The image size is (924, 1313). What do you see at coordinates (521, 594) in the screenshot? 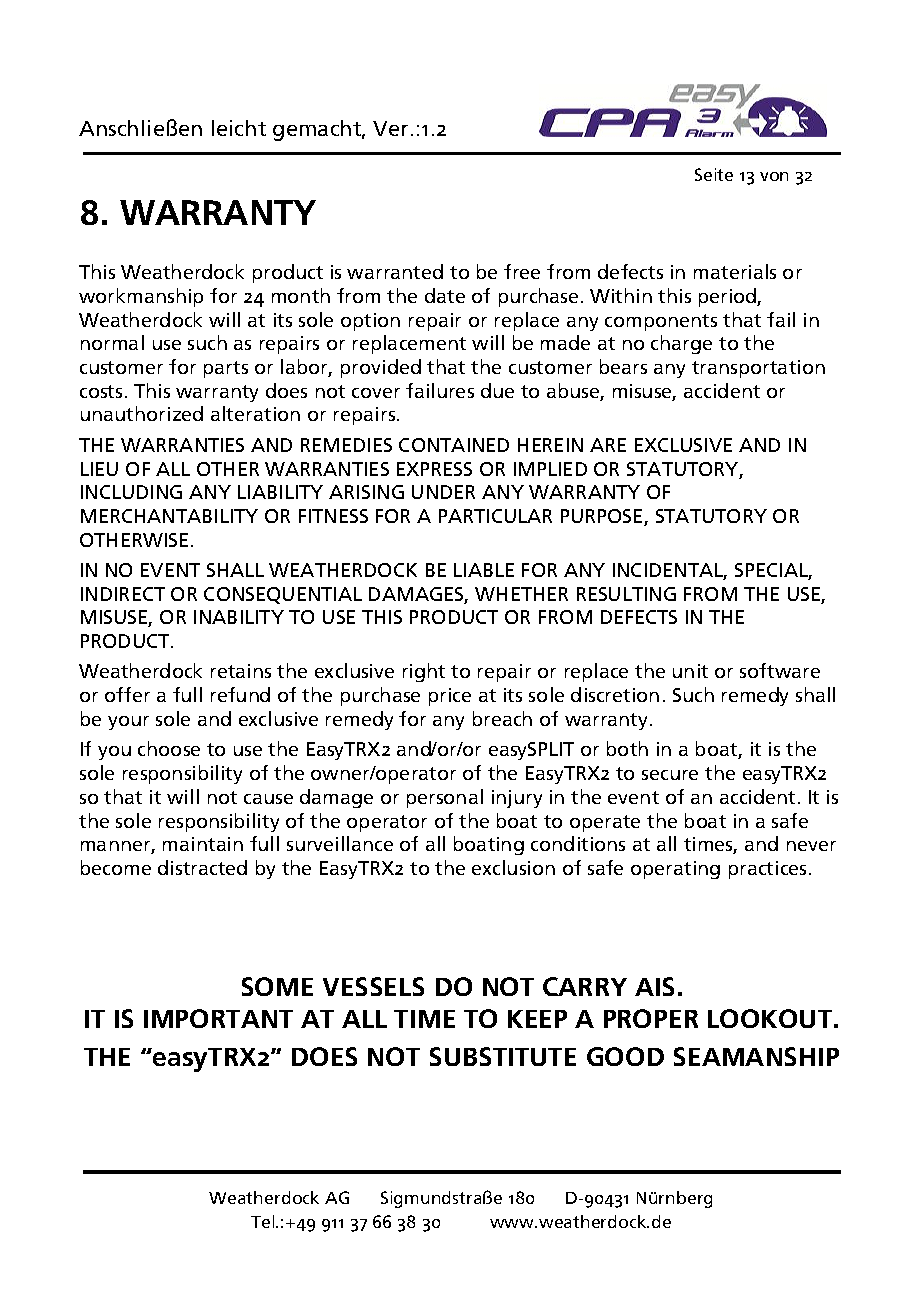
I see `WHETHER` at bounding box center [521, 594].
